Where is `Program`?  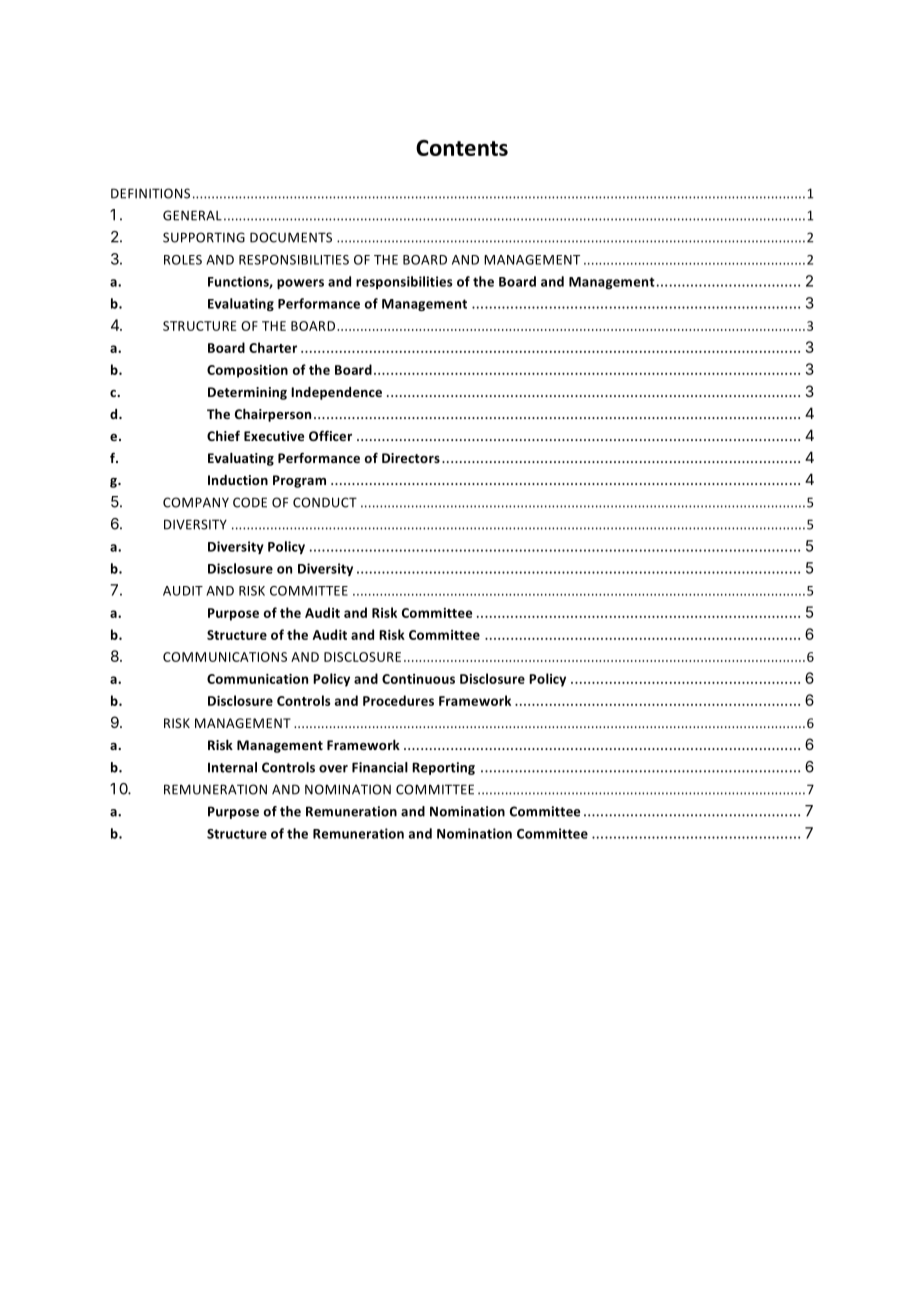 Program is located at coordinates (299, 481).
